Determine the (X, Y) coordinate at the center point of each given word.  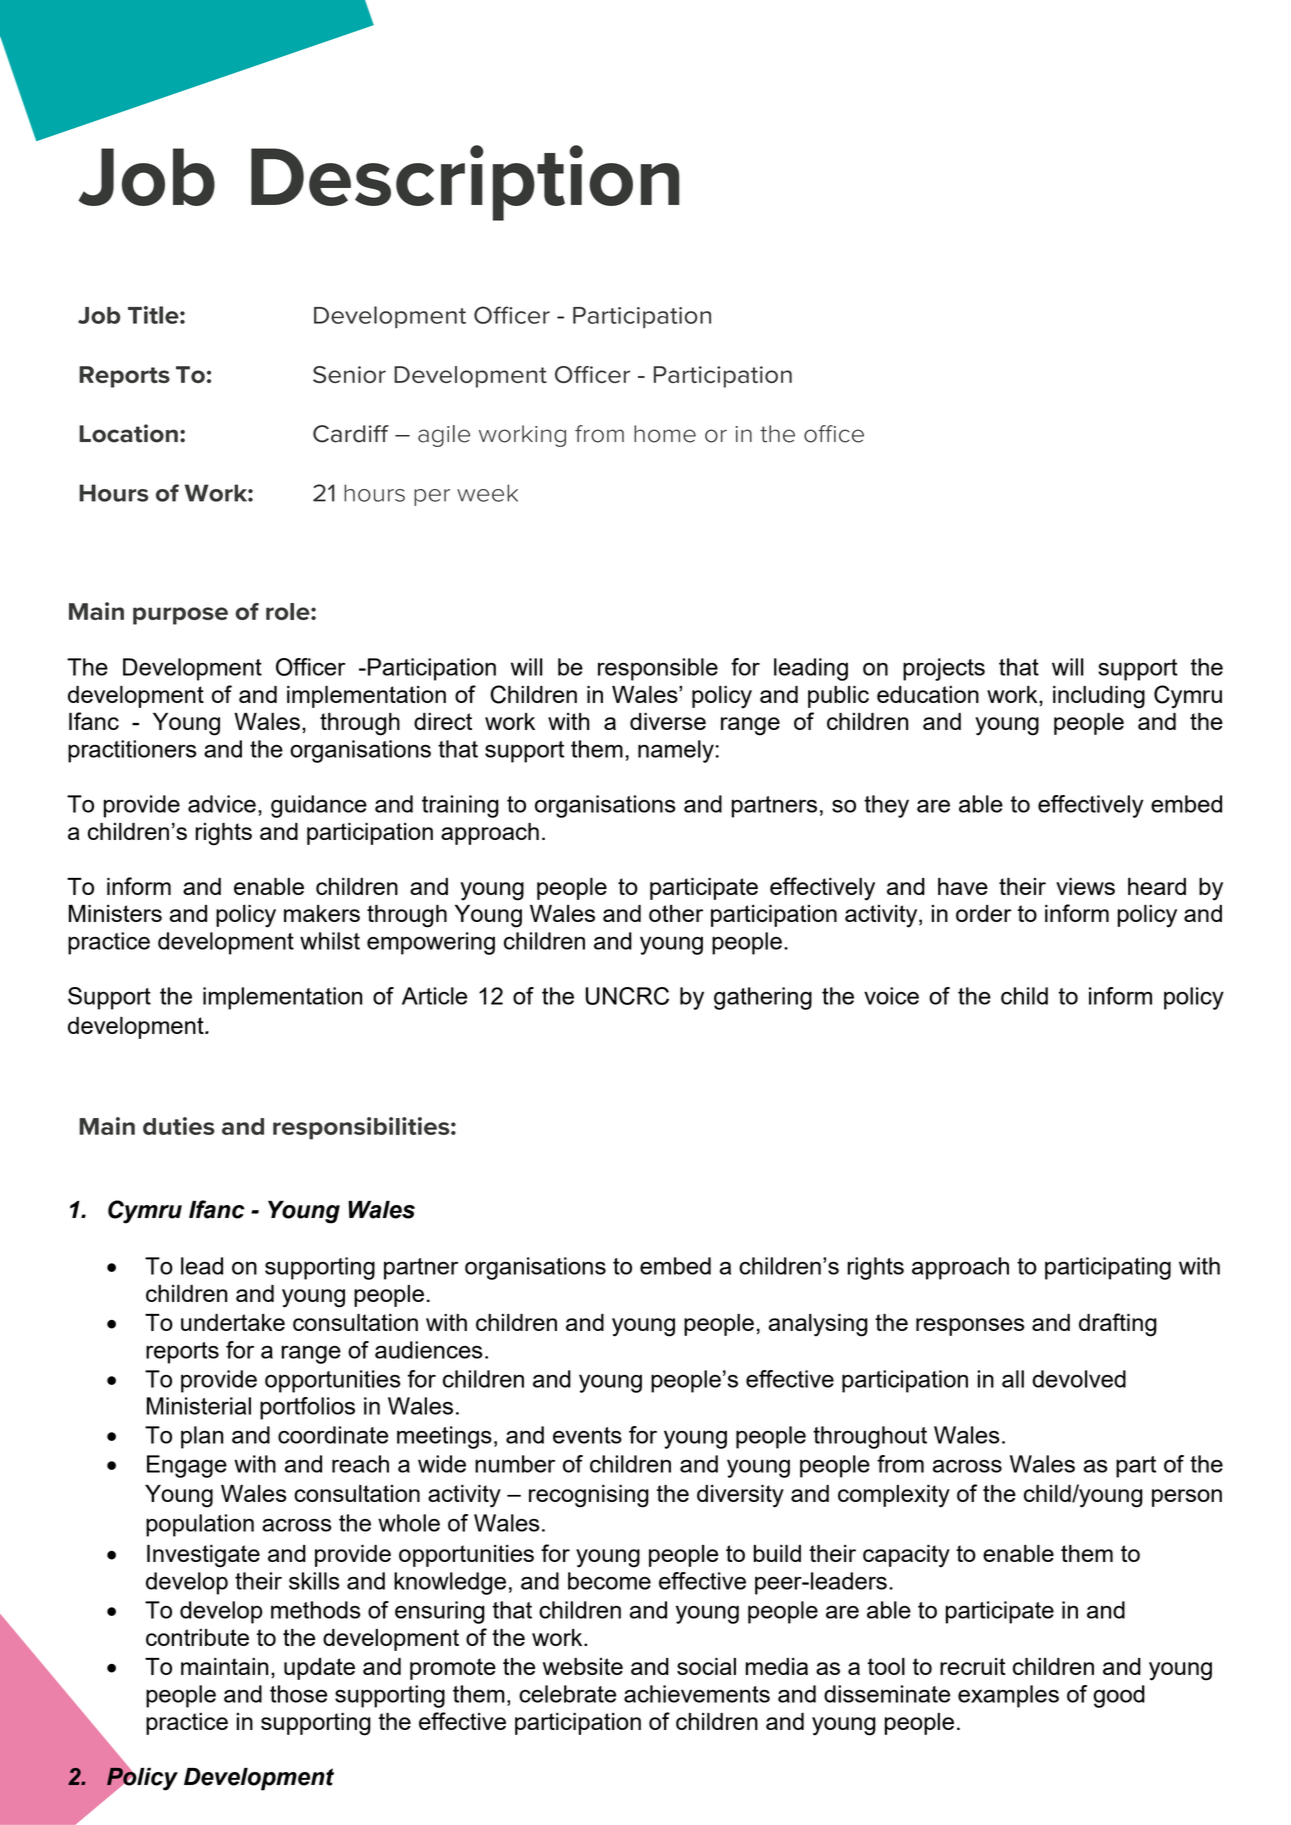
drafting (1118, 1325)
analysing (818, 1325)
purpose (180, 616)
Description (465, 183)
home (665, 434)
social (706, 1666)
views (1085, 886)
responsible (658, 669)
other (676, 913)
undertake (233, 1322)
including (1099, 697)
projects (944, 669)
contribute (197, 1637)
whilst (330, 941)
